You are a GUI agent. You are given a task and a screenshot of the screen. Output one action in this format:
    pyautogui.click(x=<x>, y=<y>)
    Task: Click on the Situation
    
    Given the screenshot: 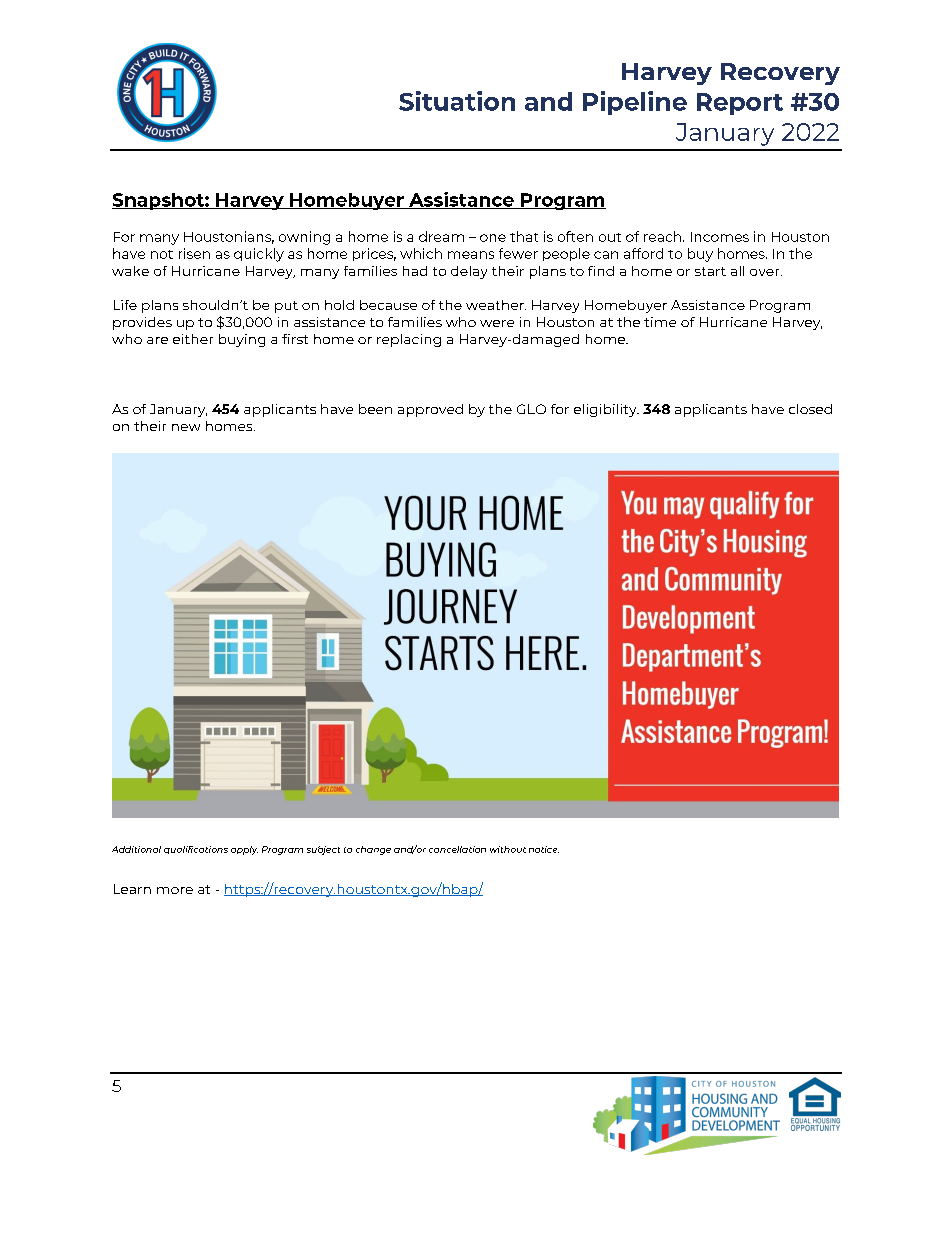 What is the action you would take?
    pyautogui.click(x=457, y=101)
